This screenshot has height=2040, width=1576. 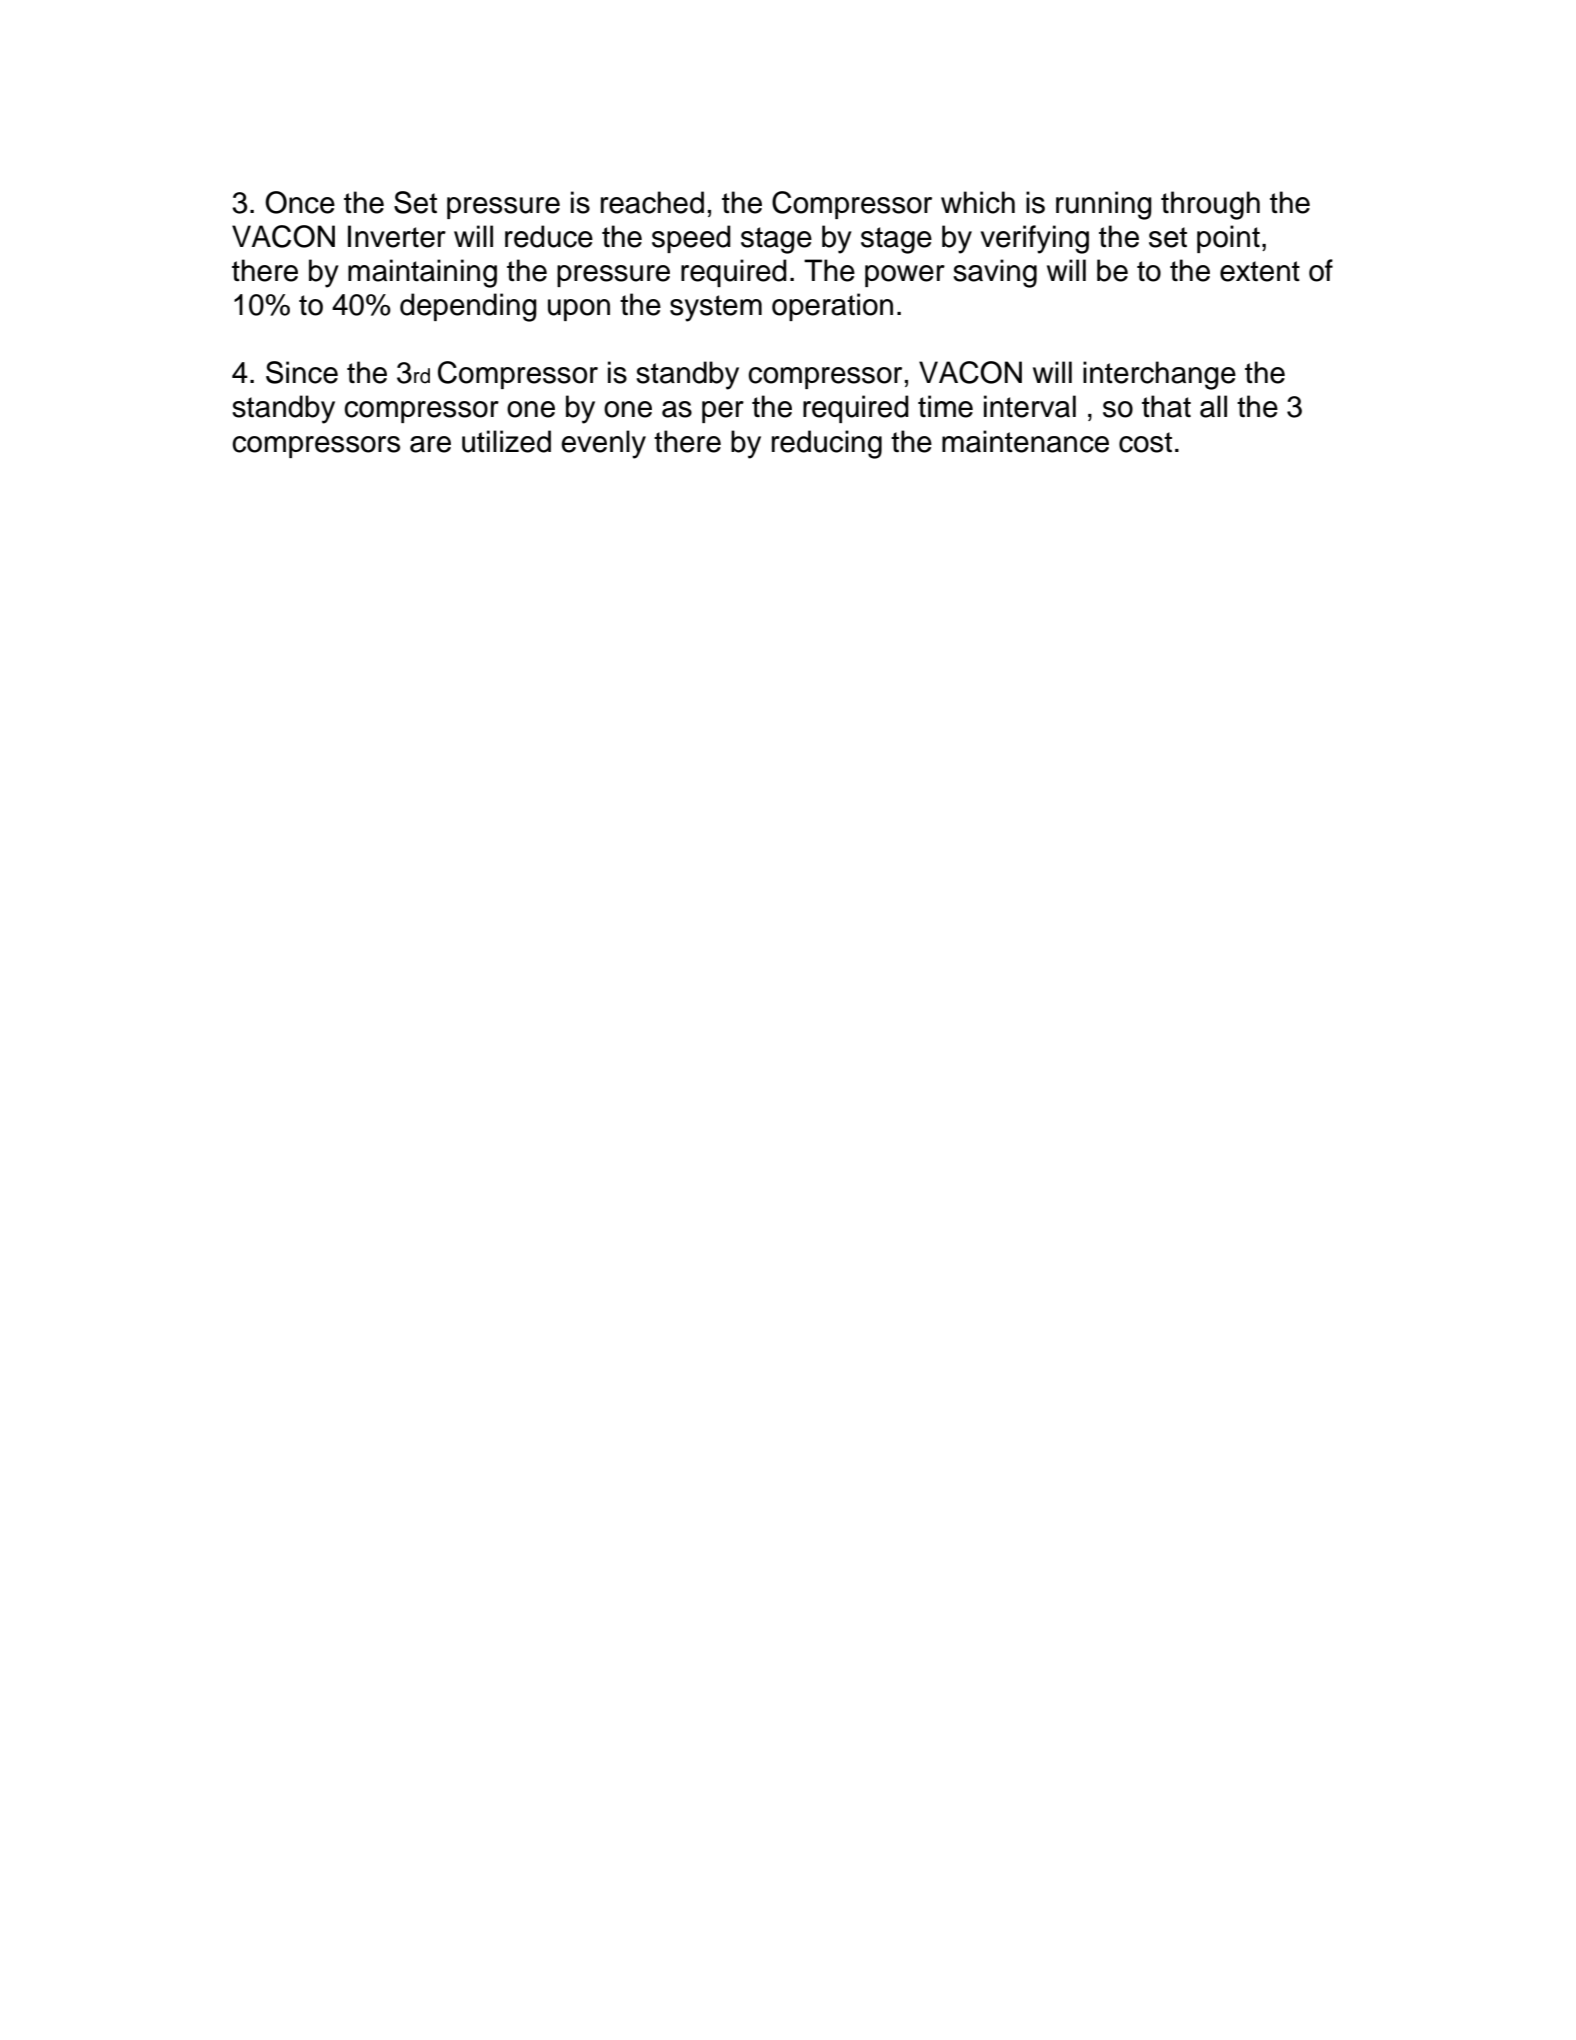 I want to click on running, so click(x=1104, y=205).
